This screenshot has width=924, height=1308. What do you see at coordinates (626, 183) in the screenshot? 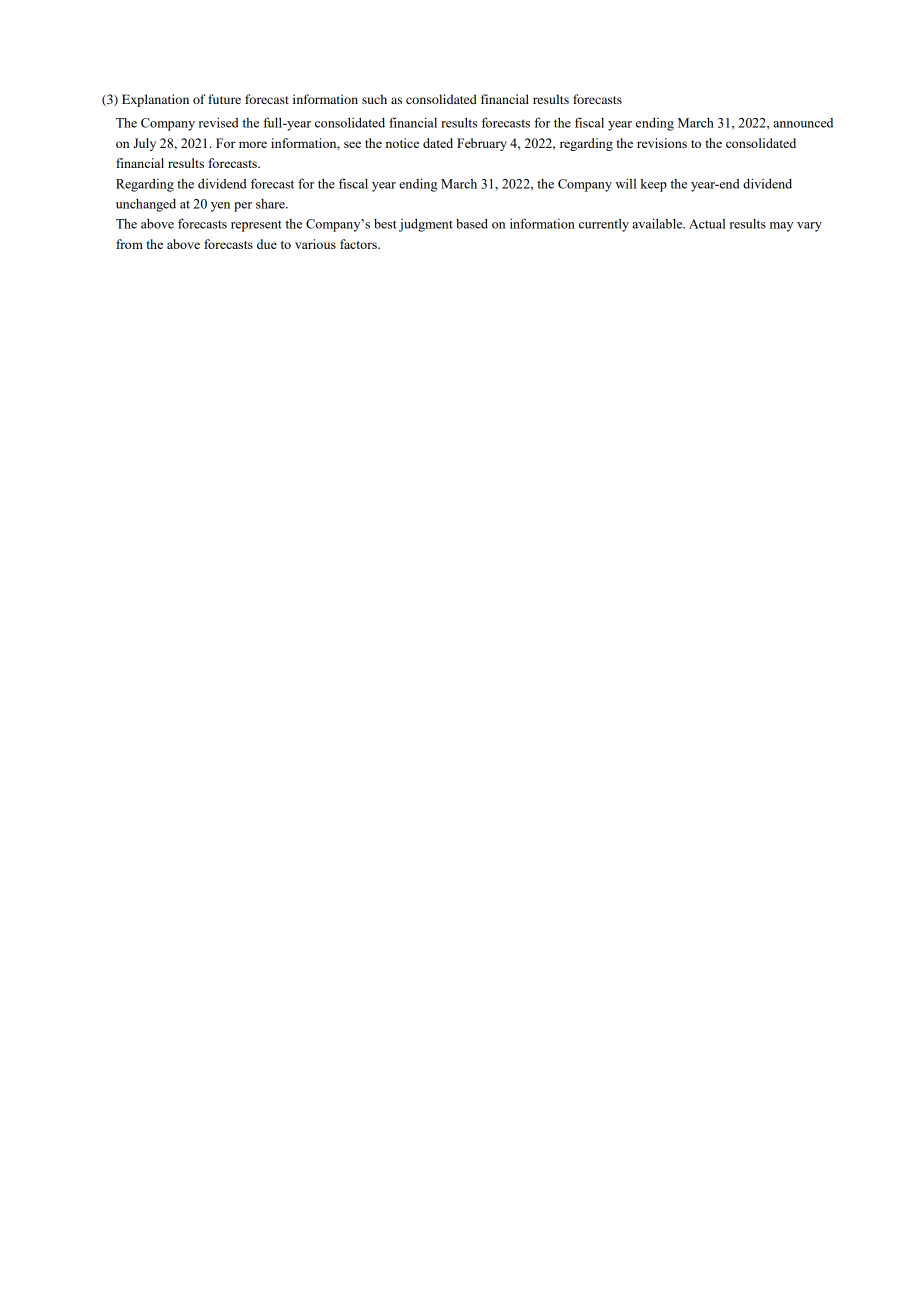
I see `will` at bounding box center [626, 183].
